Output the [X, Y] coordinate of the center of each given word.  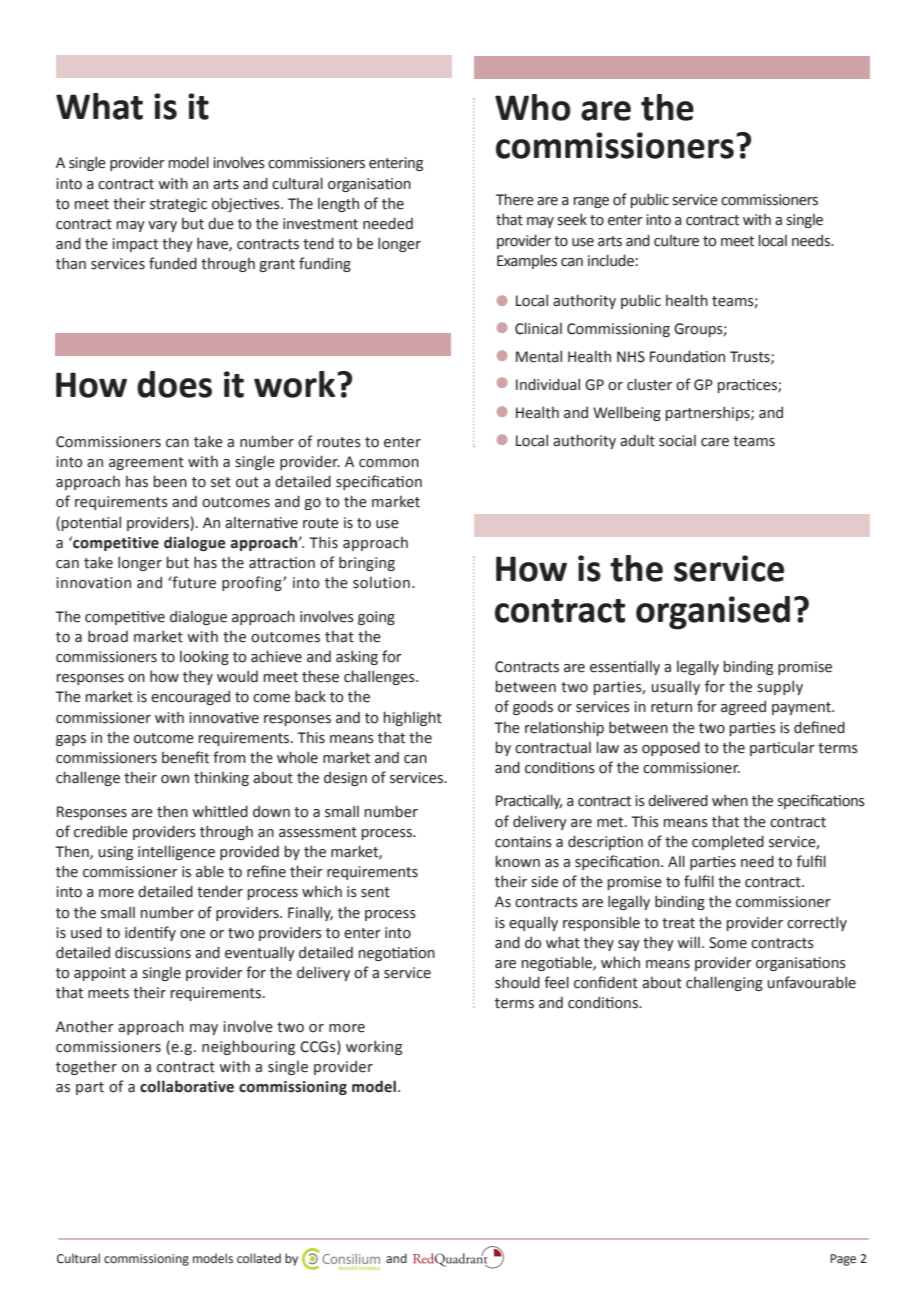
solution [381, 583]
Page [843, 1260]
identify [150, 933]
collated [259, 1258]
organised [713, 613]
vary [162, 226]
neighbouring [248, 1047]
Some [728, 943]
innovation [94, 583]
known [518, 861]
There [515, 199]
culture [676, 241]
